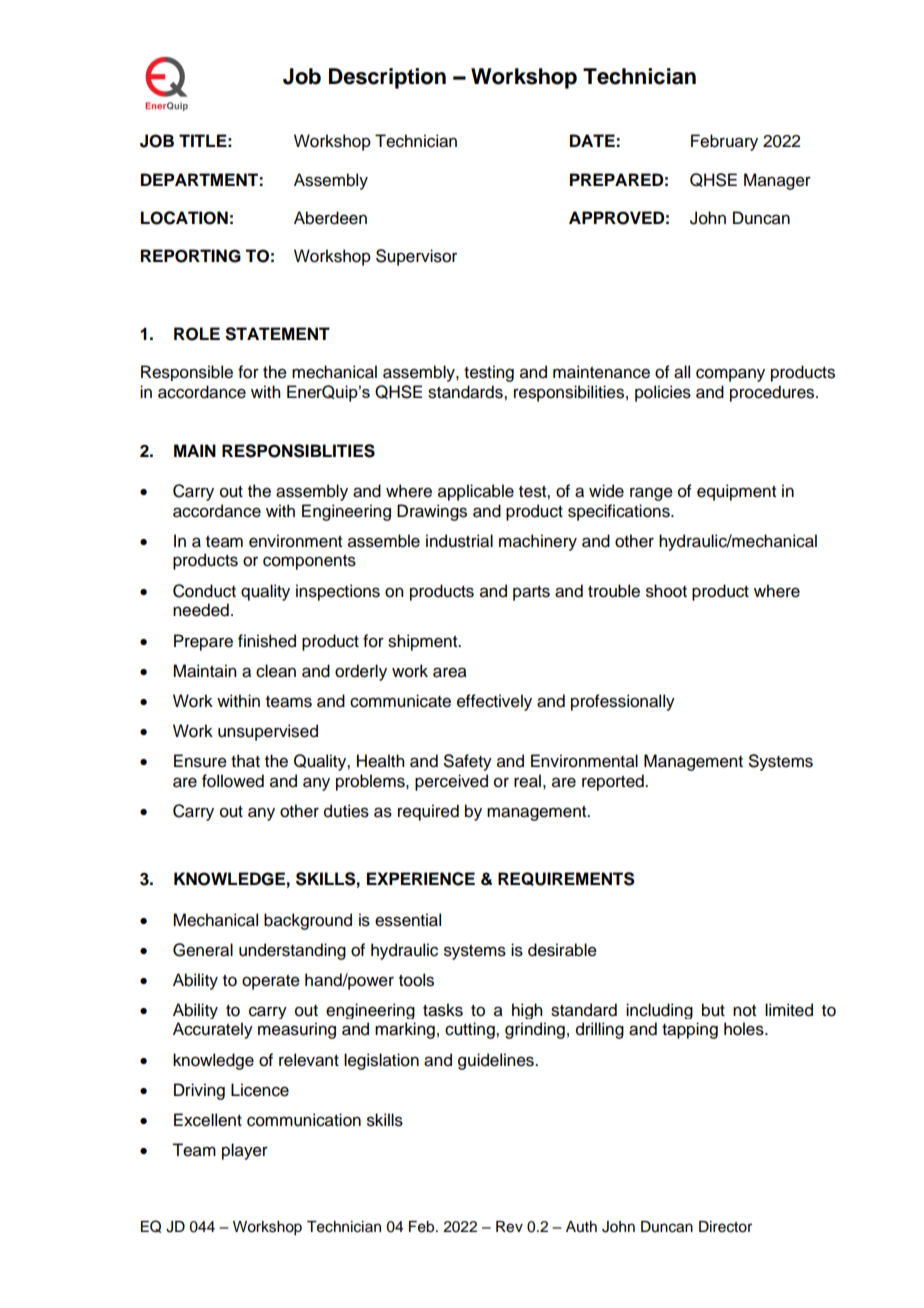  What do you see at coordinates (292, 951) in the screenshot?
I see `understanding` at bounding box center [292, 951].
